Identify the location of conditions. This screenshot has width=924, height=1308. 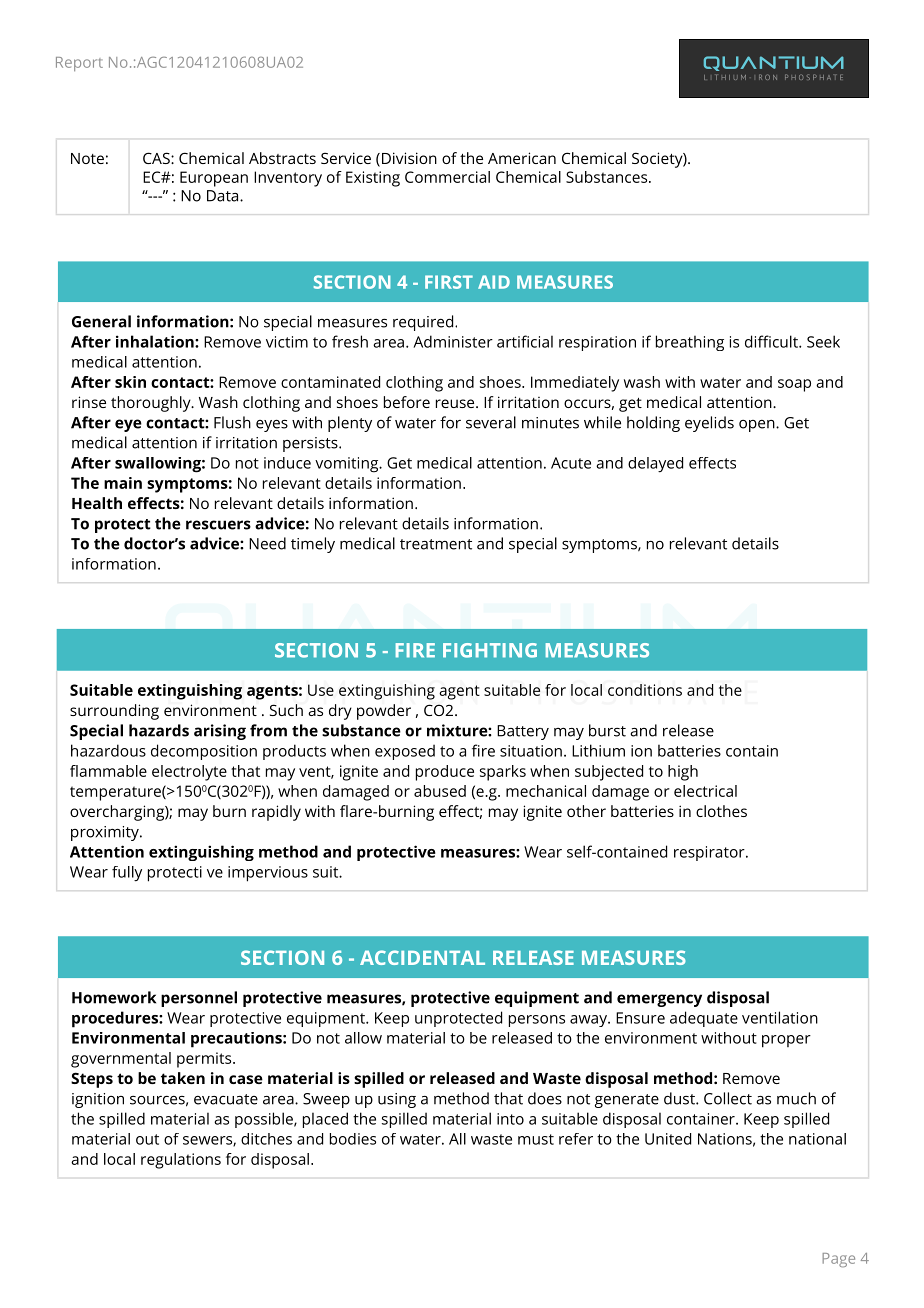
(645, 690).
